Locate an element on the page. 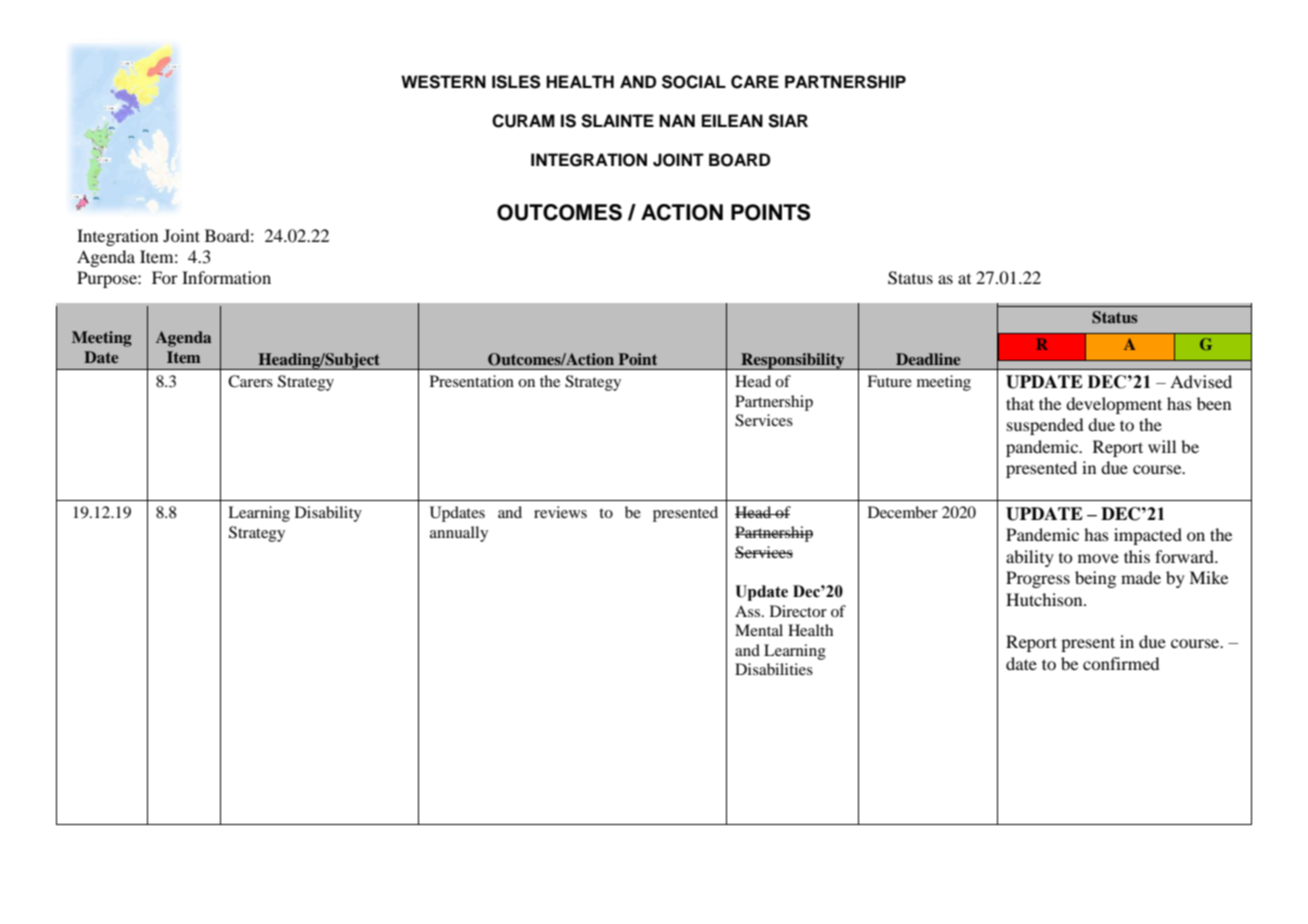 The width and height of the document is (1308, 924). confirmed is located at coordinates (1121, 663).
